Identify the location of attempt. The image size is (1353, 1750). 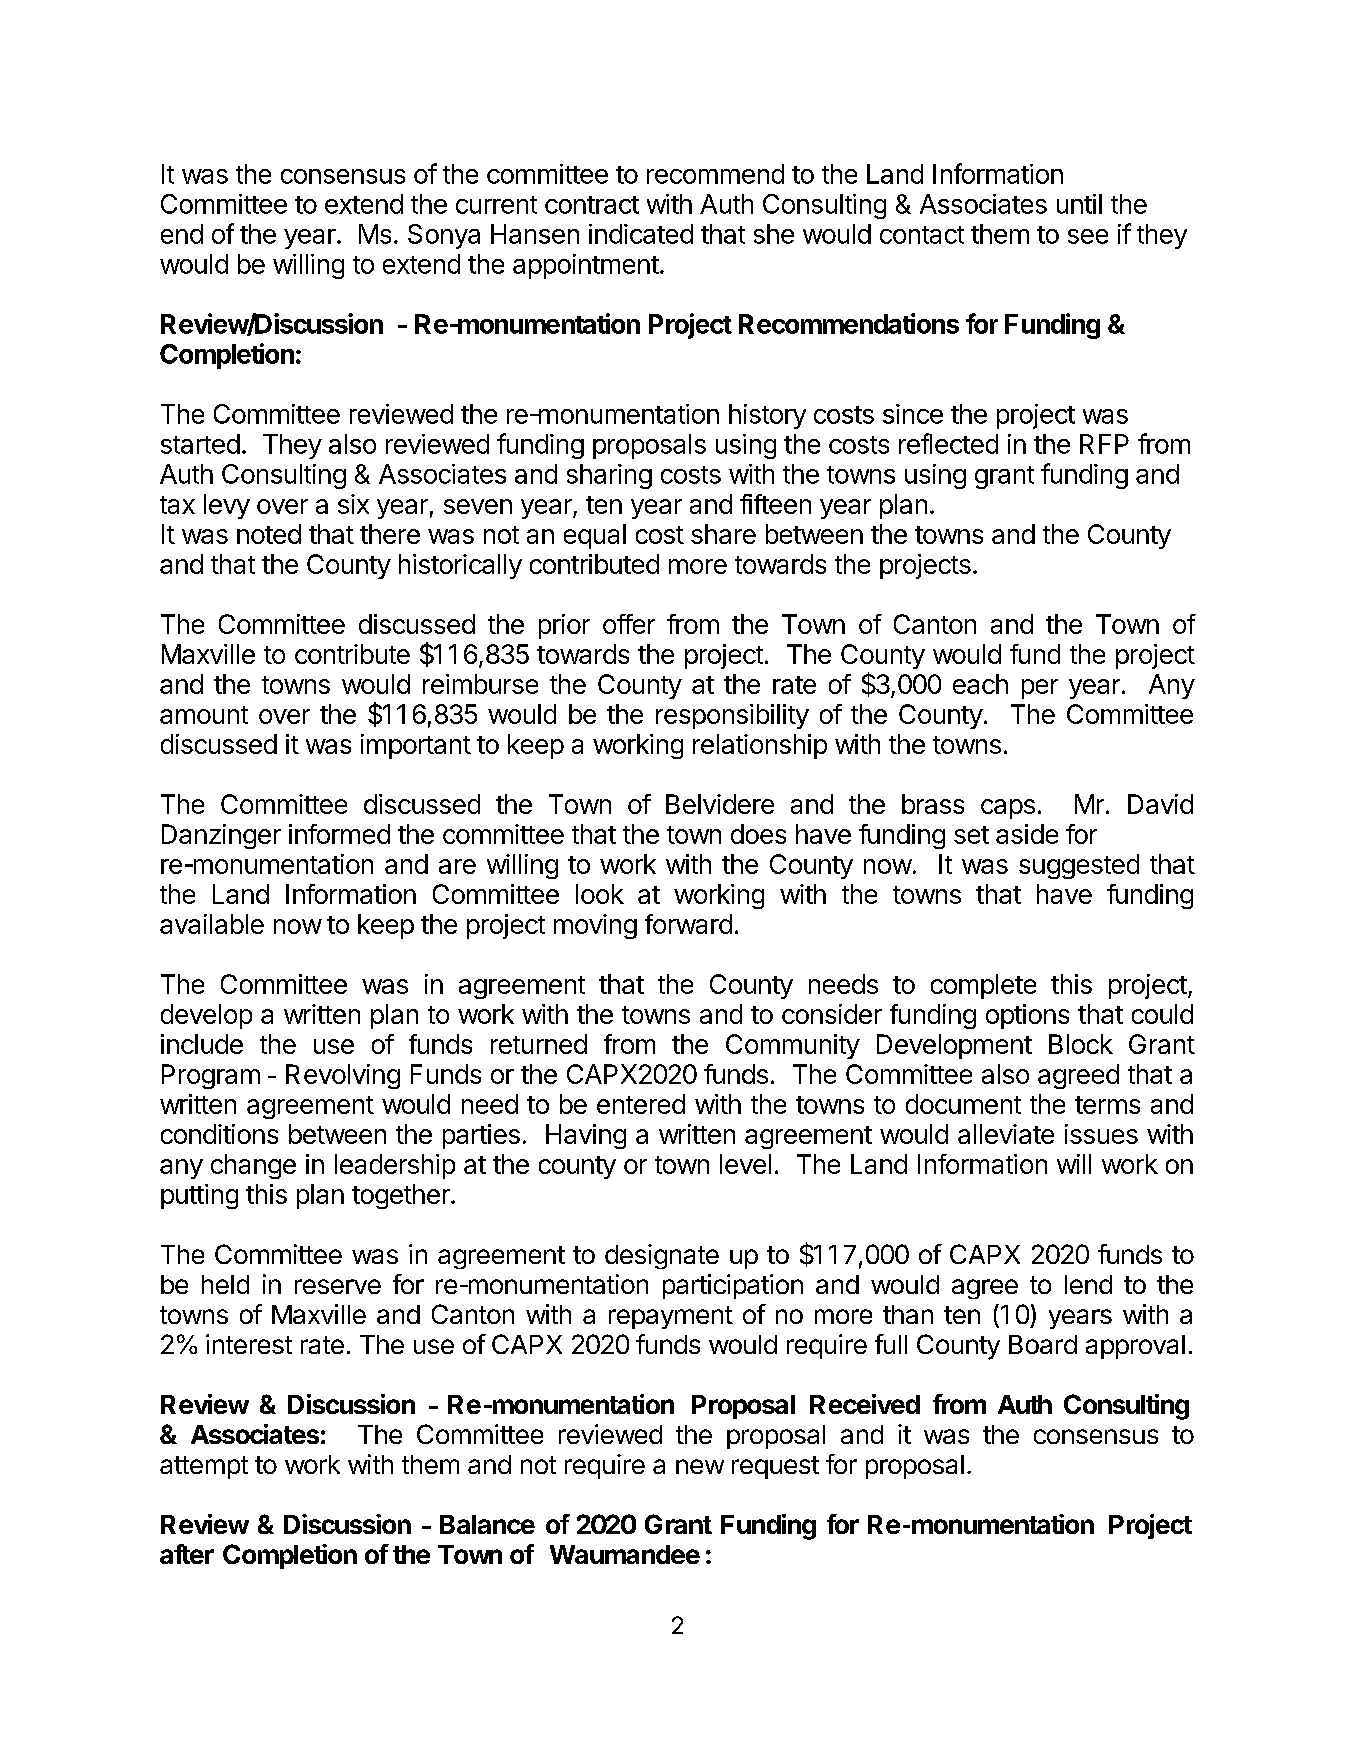
(204, 1467).
